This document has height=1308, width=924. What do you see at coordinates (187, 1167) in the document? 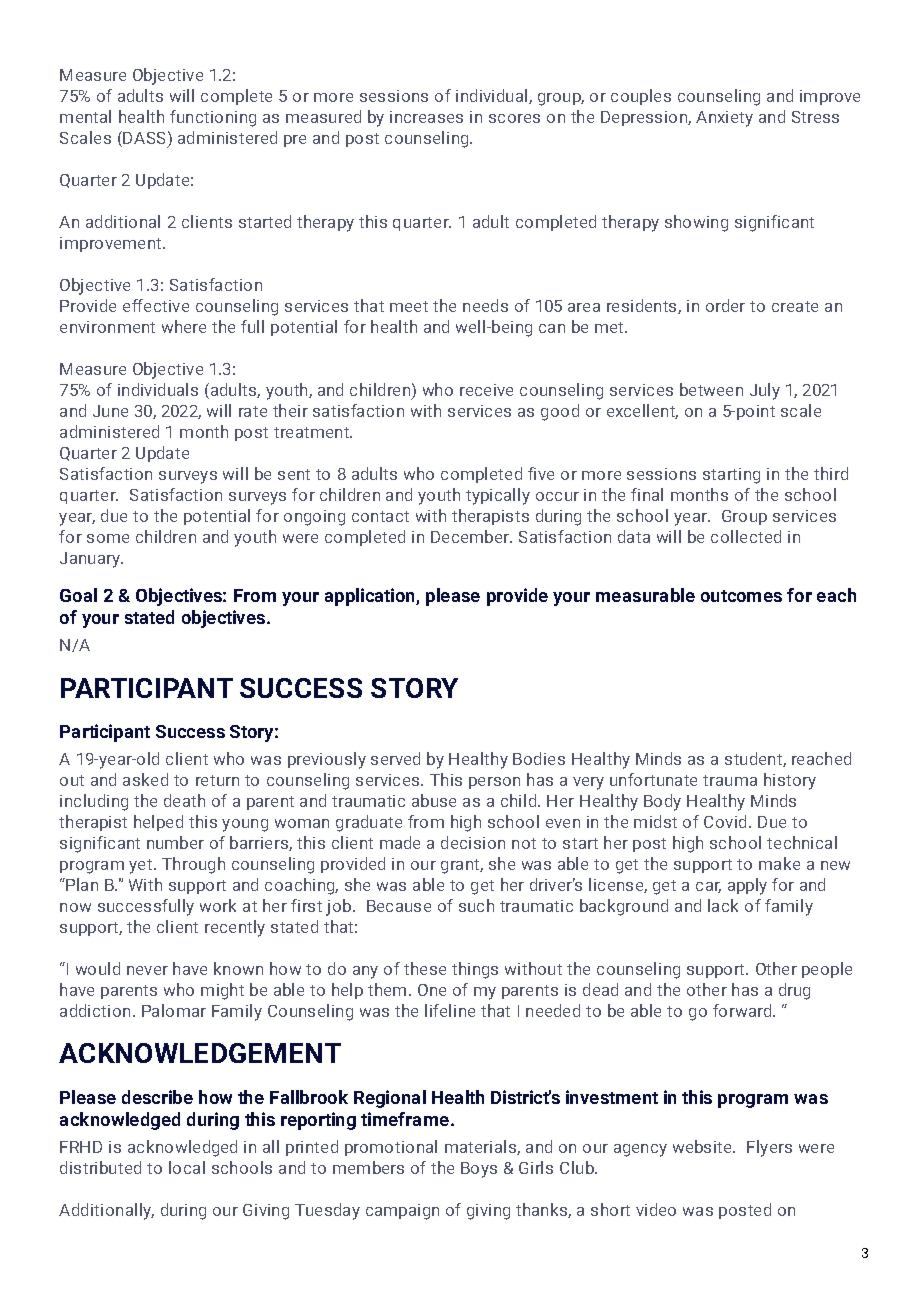
I see `local` at bounding box center [187, 1167].
